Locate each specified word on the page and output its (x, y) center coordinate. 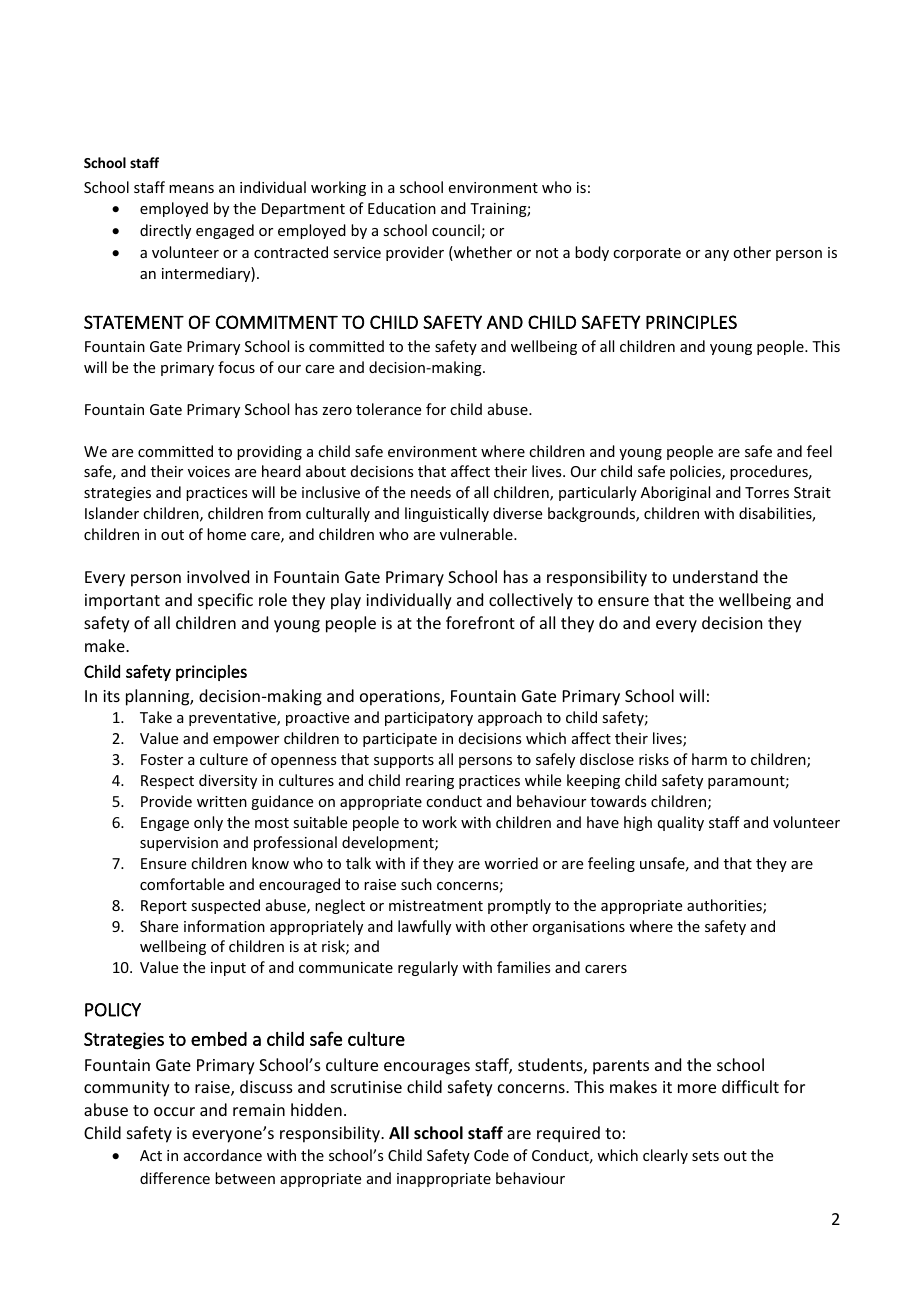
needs (431, 492)
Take (156, 717)
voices (209, 471)
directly (165, 231)
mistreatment (436, 905)
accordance (223, 1155)
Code (491, 1155)
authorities (725, 906)
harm (709, 759)
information (224, 926)
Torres (767, 492)
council (456, 230)
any (717, 255)
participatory (429, 719)
